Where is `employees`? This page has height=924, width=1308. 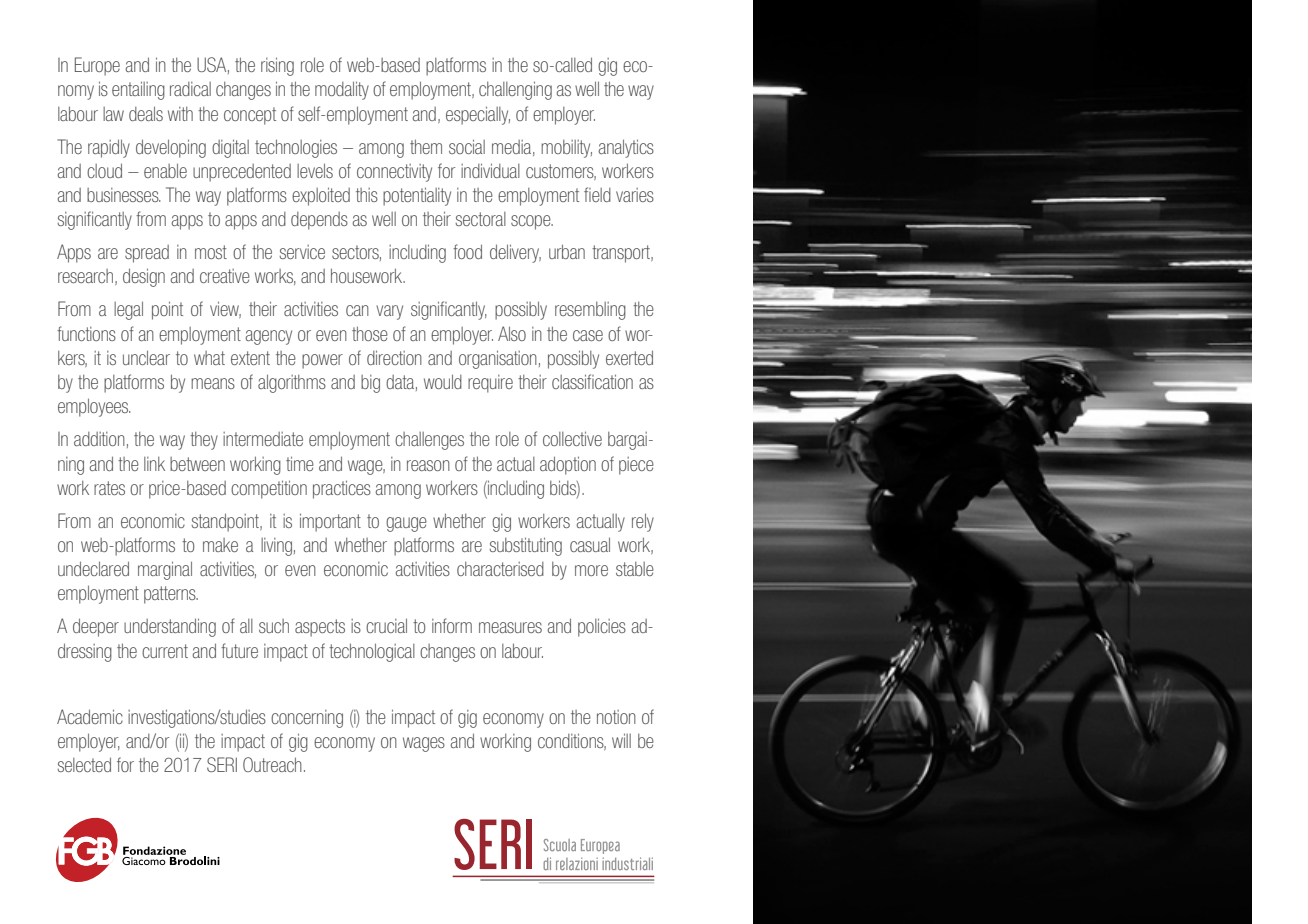 employees is located at coordinates (94, 407).
